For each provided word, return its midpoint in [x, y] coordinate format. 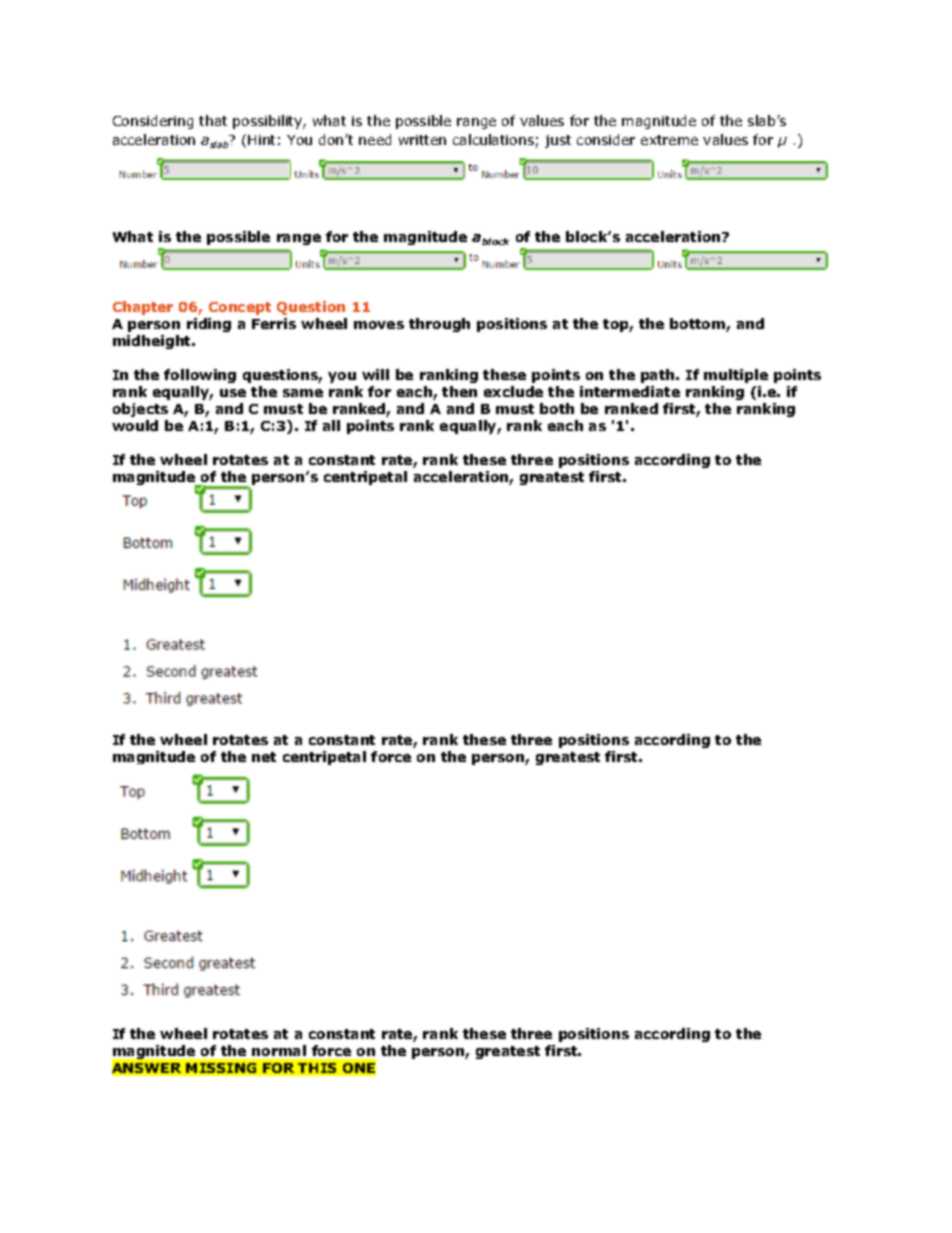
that [213, 120]
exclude [513, 391]
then [459, 391]
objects [140, 410]
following [200, 376]
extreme [669, 140]
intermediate [630, 391]
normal [279, 1050]
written [422, 140]
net [264, 757]
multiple [736, 376]
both [557, 408]
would [135, 425]
